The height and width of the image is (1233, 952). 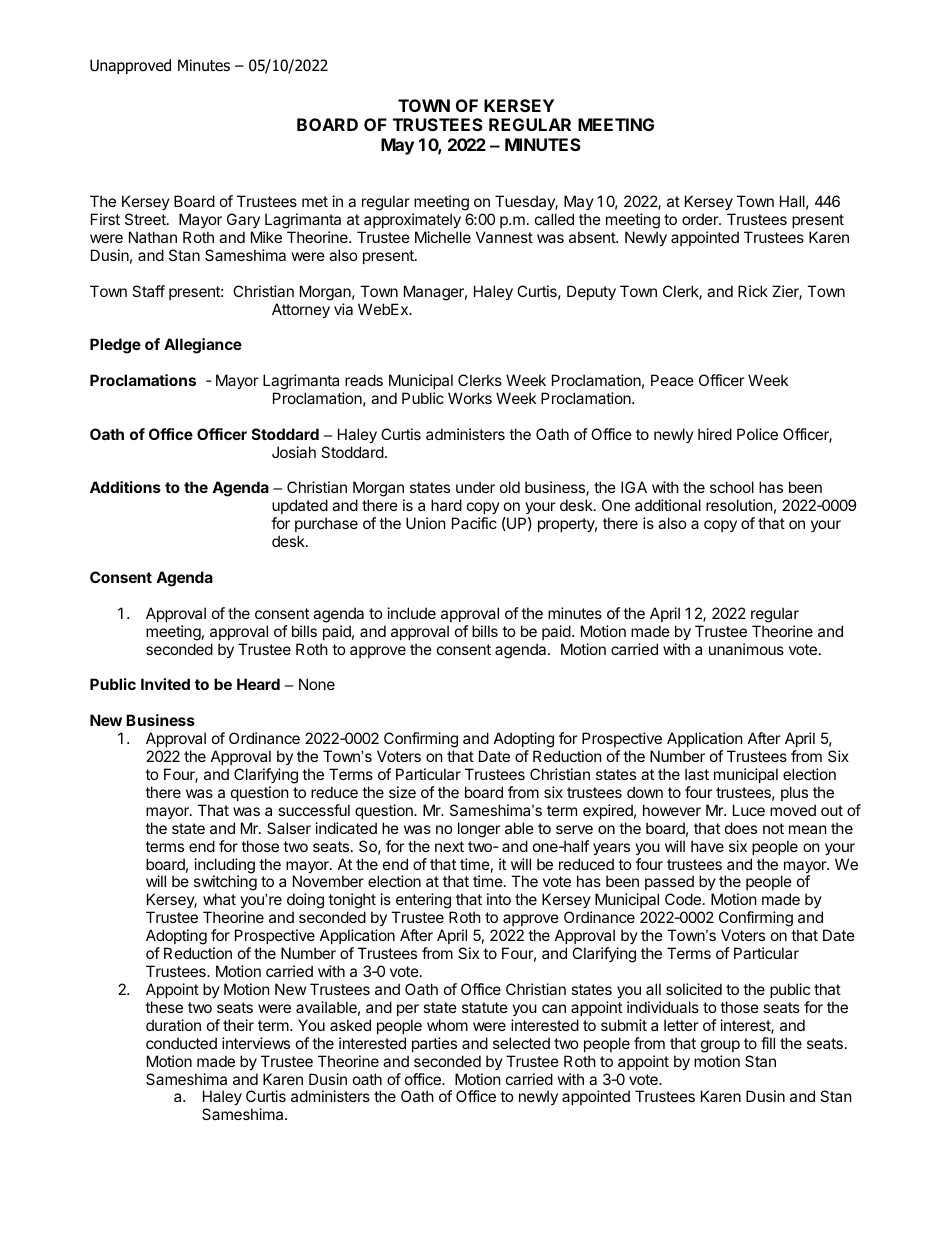 I want to click on include, so click(x=412, y=613).
